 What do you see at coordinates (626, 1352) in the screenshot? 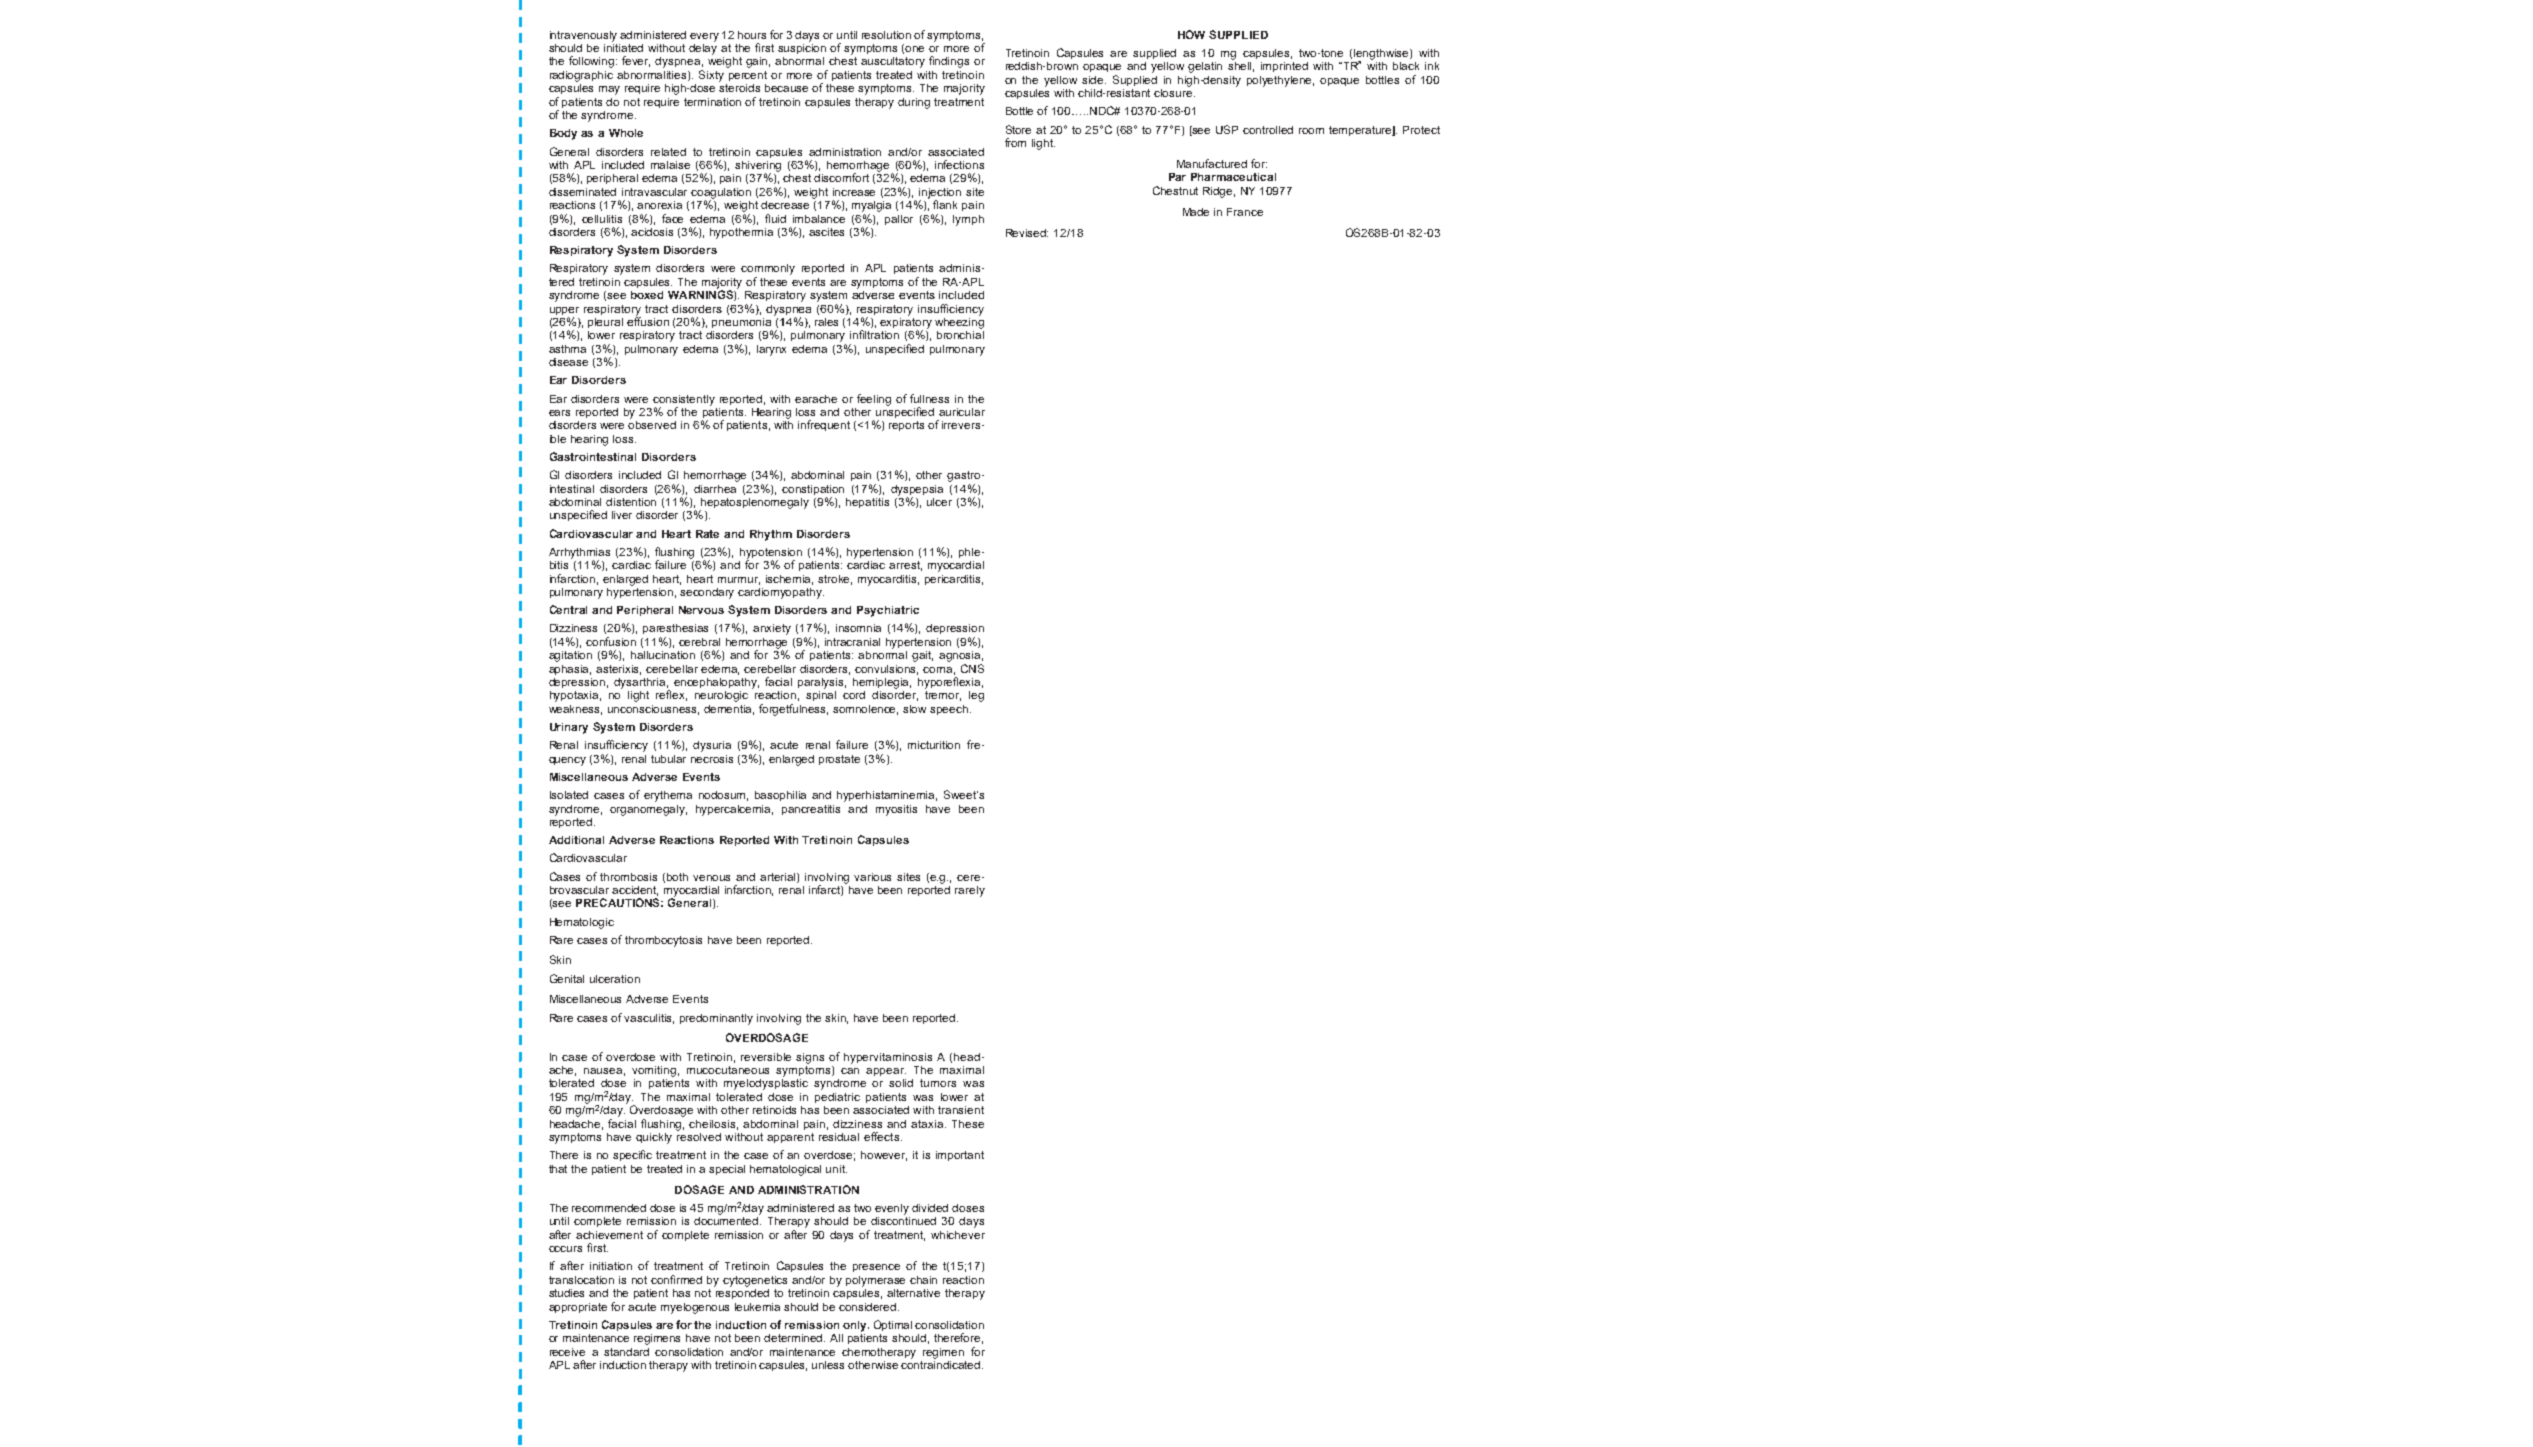
I see `standard` at bounding box center [626, 1352].
